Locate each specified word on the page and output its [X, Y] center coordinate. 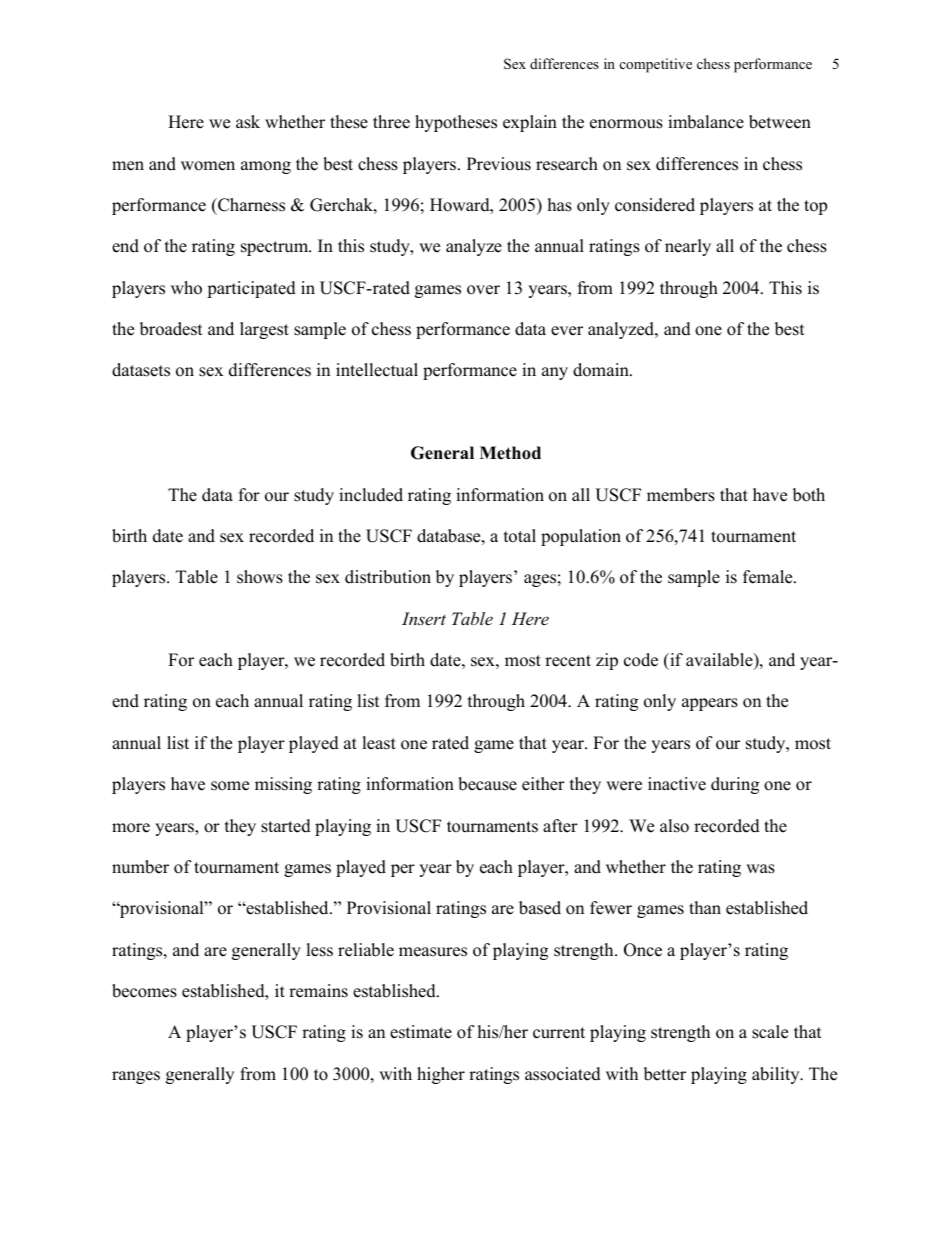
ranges [136, 1077]
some [230, 786]
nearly [688, 247]
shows [260, 577]
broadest [171, 329]
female [769, 577]
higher [441, 1075]
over [483, 290]
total [520, 536]
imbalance [706, 122]
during [735, 785]
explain [530, 123]
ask [248, 122]
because [487, 784]
